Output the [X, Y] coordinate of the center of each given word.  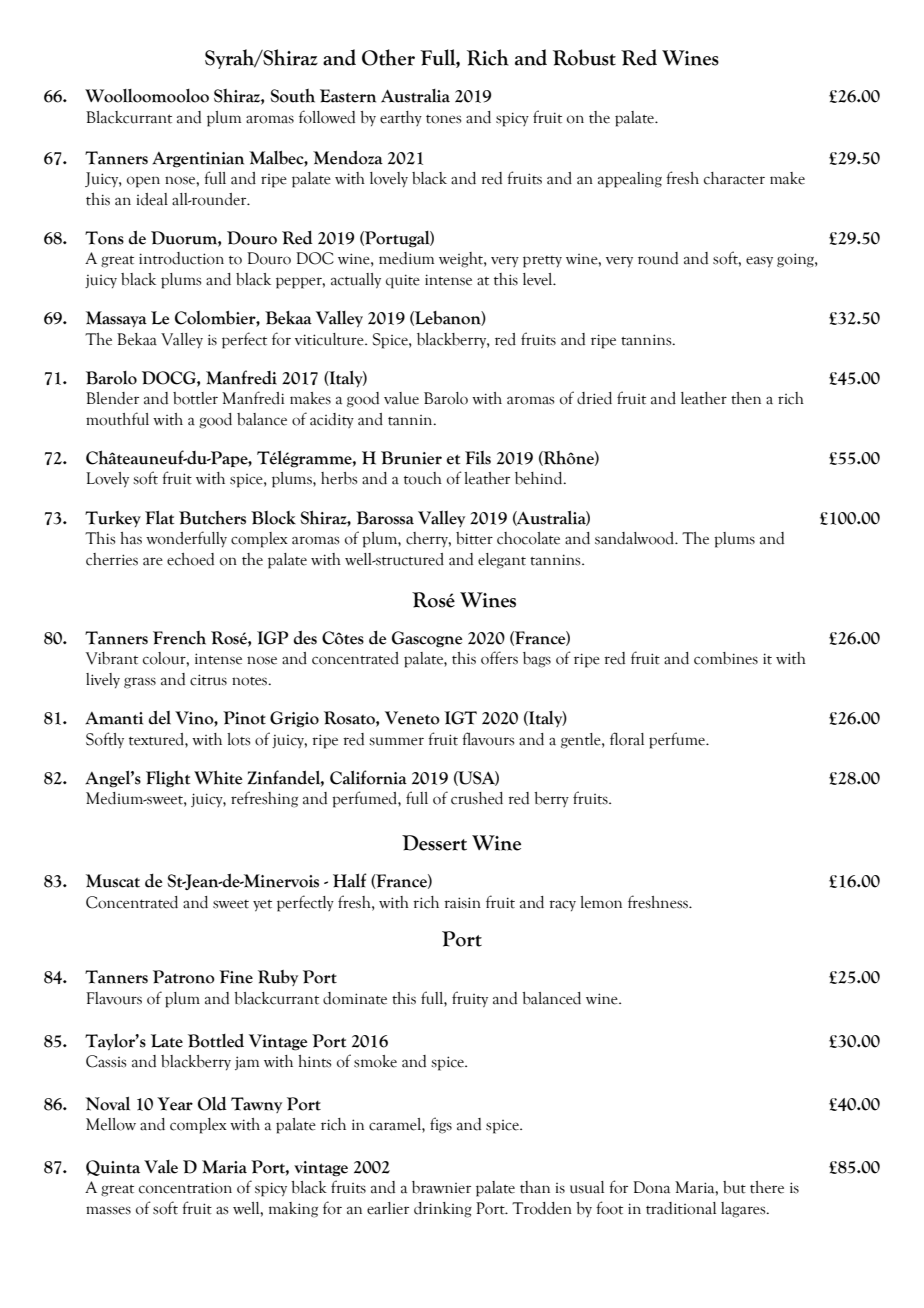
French [179, 638]
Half [350, 880]
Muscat [113, 881]
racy [562, 905]
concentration [185, 1188]
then [746, 398]
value [401, 398]
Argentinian [198, 160]
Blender [112, 398]
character [734, 178]
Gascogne [427, 639]
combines [726, 658]
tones [443, 119]
